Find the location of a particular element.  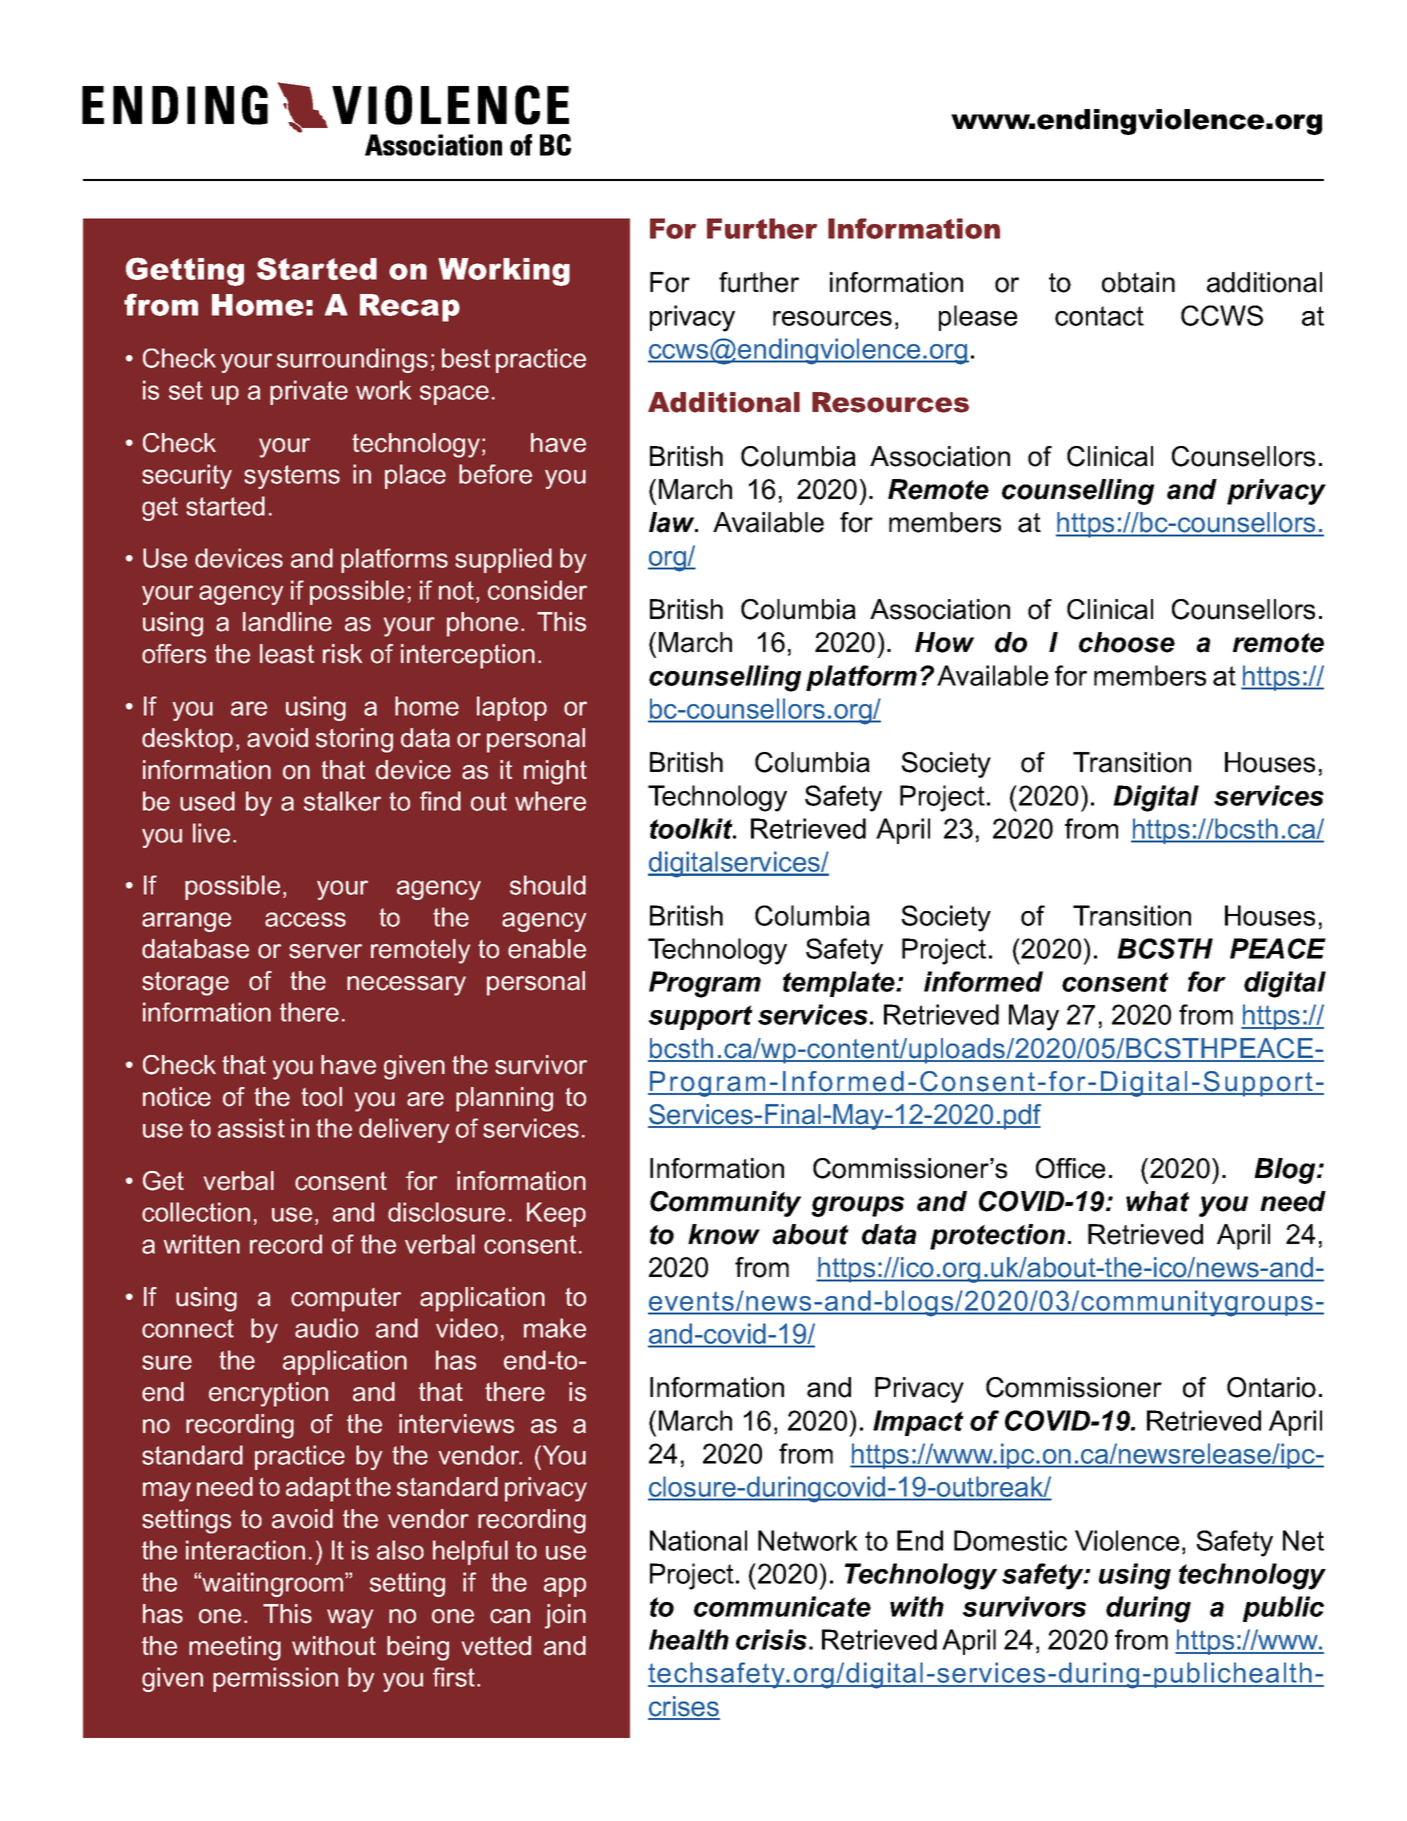

Domestic is located at coordinates (1010, 1540).
